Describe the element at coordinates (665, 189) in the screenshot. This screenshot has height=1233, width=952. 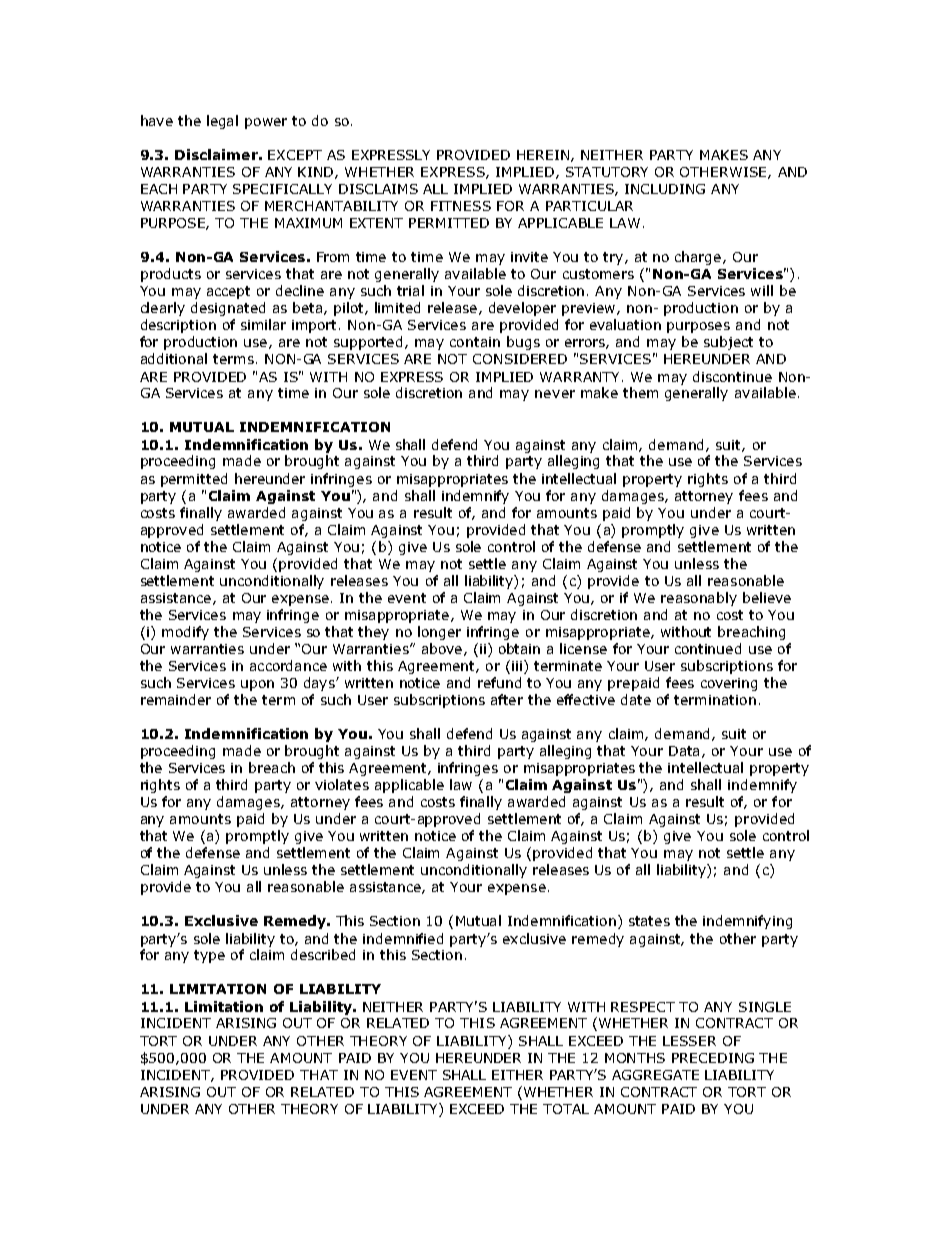
I see `INCLUDING` at that location.
